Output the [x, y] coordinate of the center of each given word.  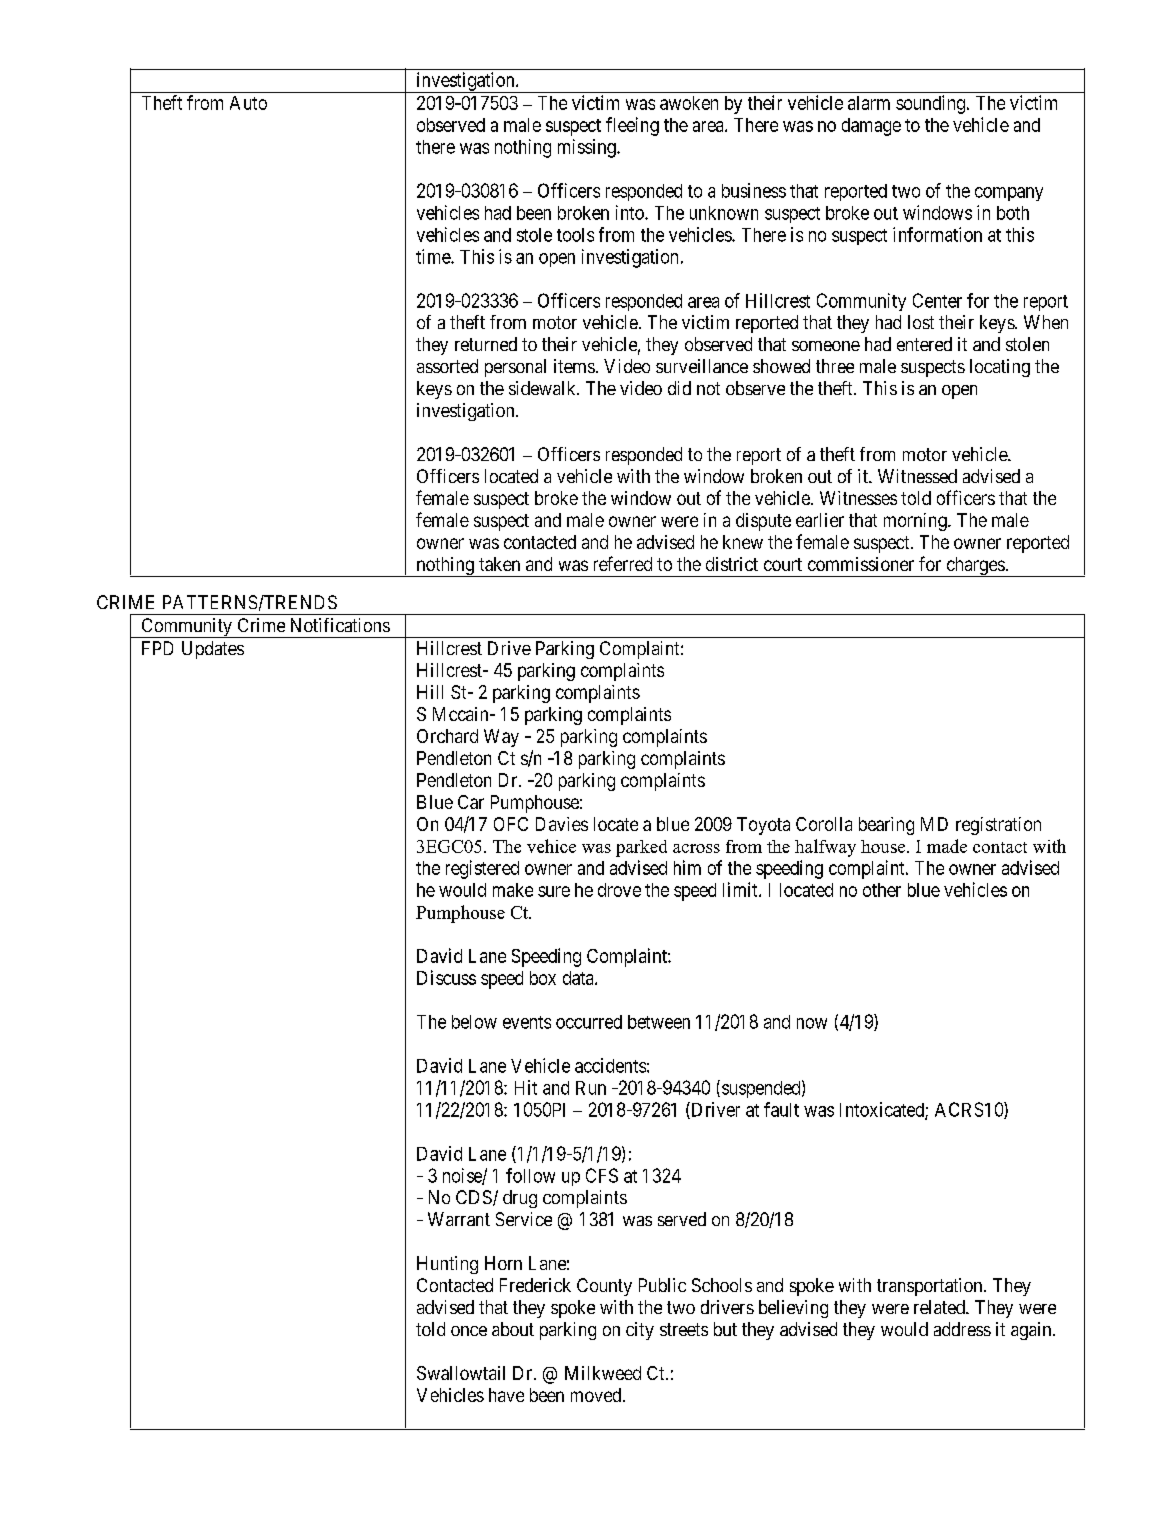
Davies [562, 824]
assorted [447, 366]
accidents [610, 1065]
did [679, 388]
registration [998, 826]
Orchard [447, 736]
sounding [930, 104]
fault [781, 1109]
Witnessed [917, 476]
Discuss [446, 977]
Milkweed [603, 1373]
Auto [248, 103]
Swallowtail [461, 1373]
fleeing [632, 126]
